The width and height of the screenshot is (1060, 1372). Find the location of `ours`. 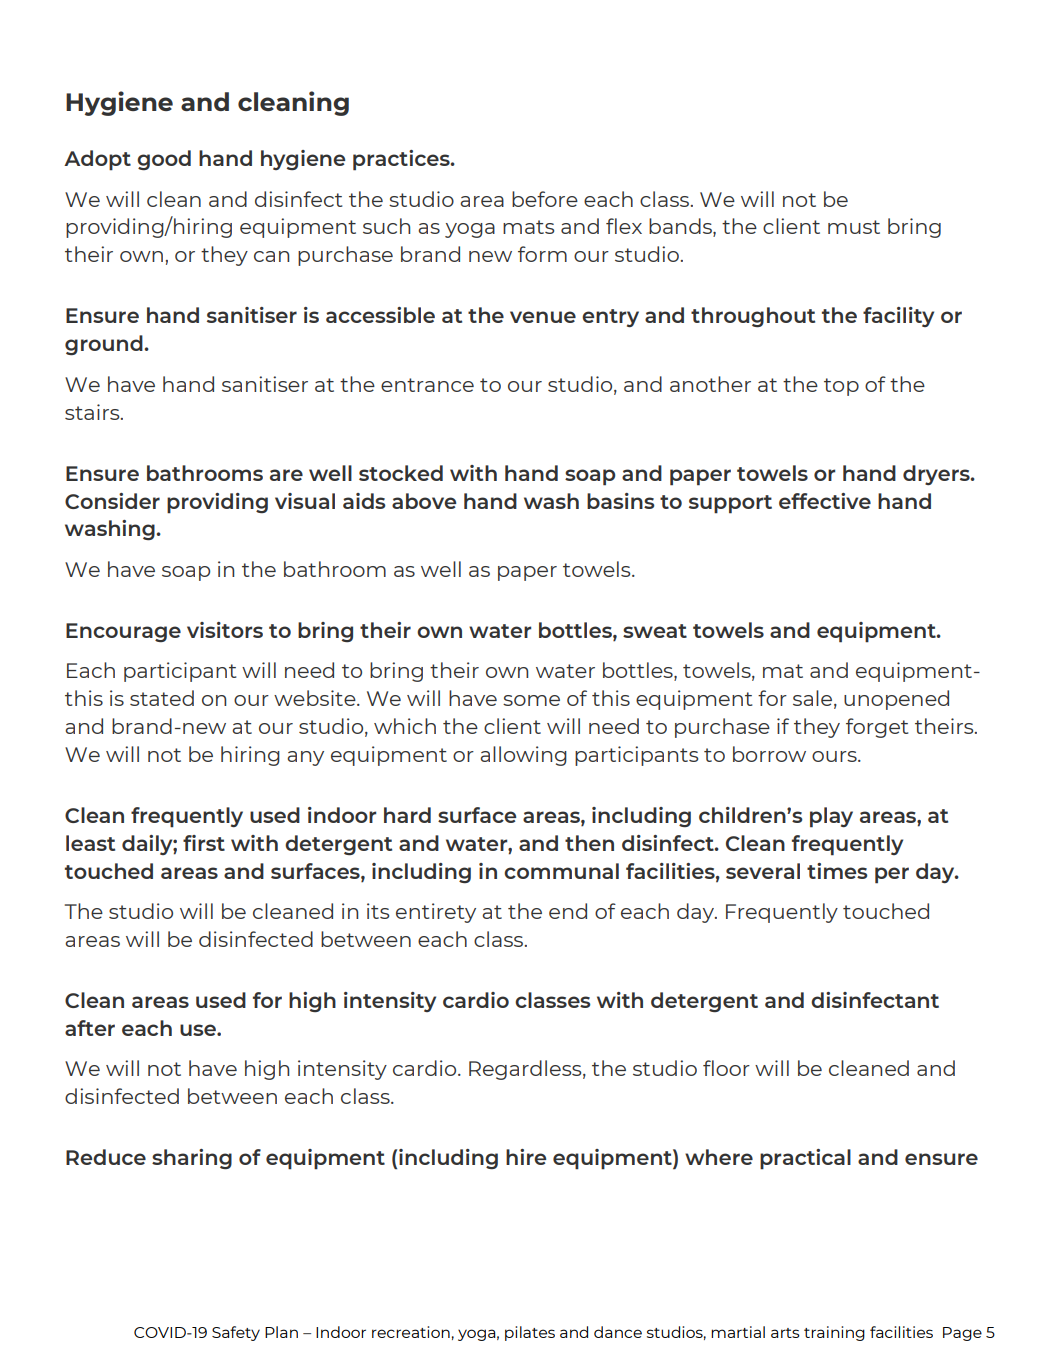

ours is located at coordinates (835, 756).
